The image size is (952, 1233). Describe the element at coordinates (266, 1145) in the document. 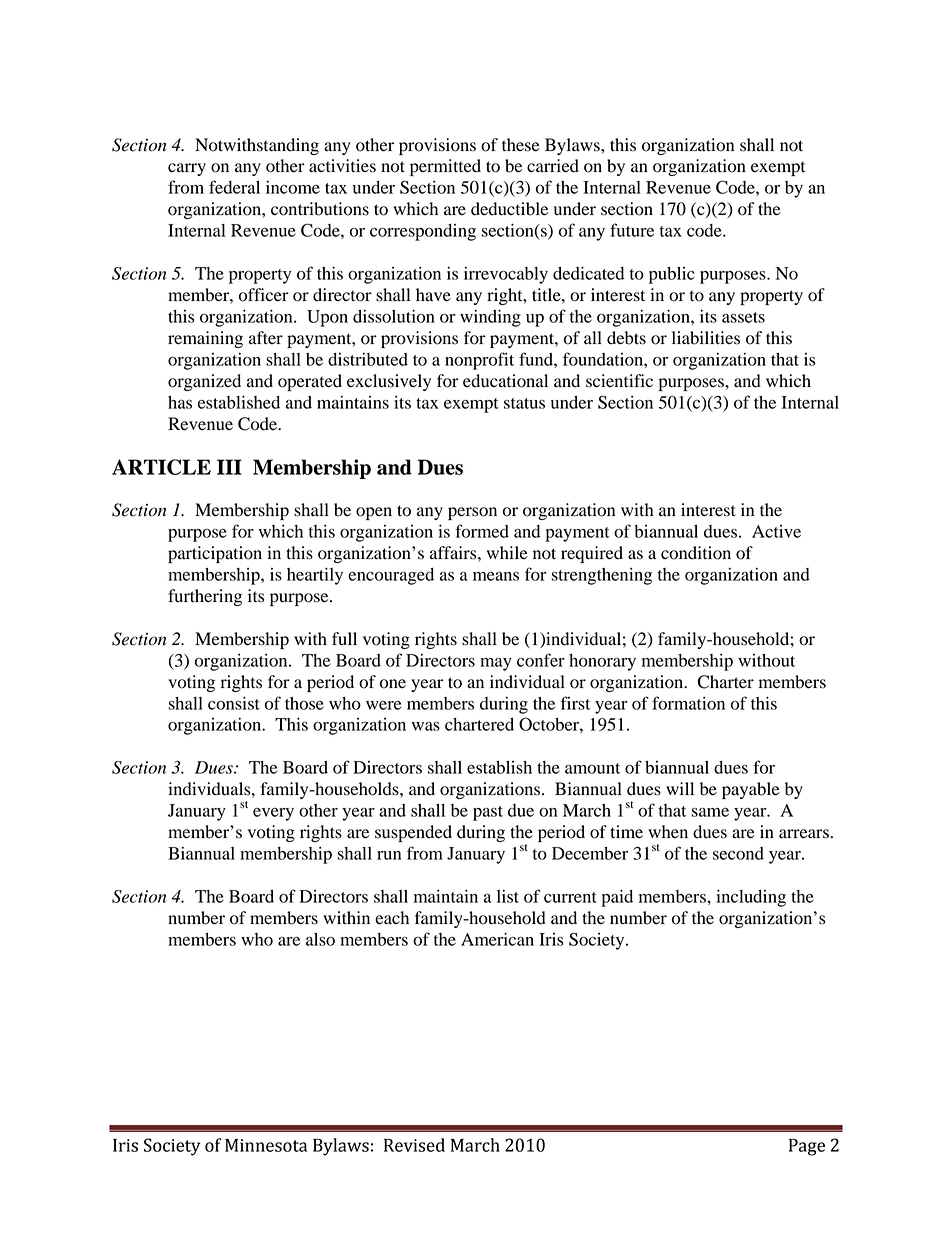

I see `Minnesota` at that location.
